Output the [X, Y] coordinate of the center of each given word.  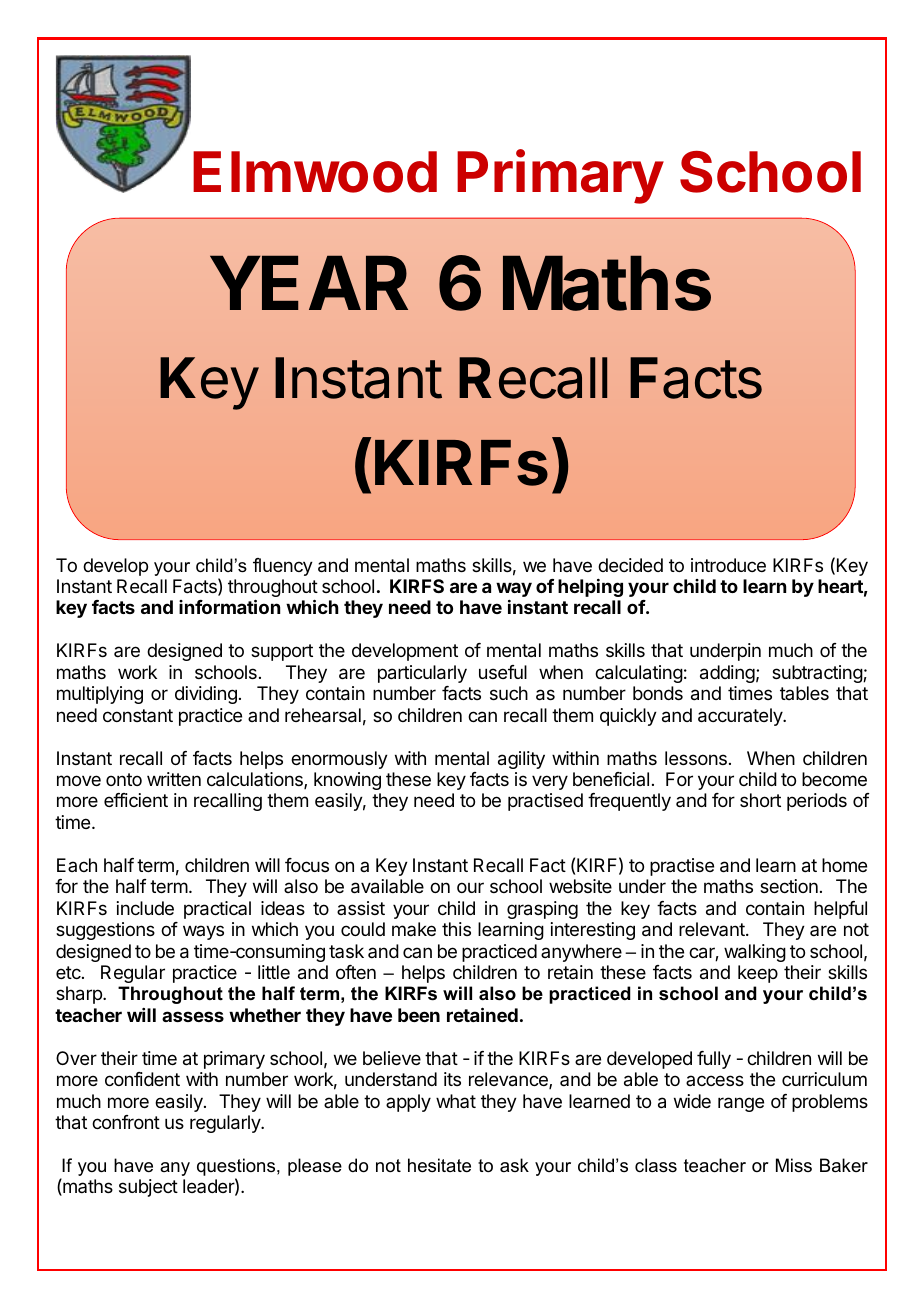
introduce [728, 565]
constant [138, 715]
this [456, 929]
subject [148, 1188]
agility [521, 760]
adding [727, 674]
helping [590, 588]
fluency [283, 567]
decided [630, 565]
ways [203, 932]
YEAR [309, 283]
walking [755, 953]
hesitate [439, 1165]
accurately [741, 717]
